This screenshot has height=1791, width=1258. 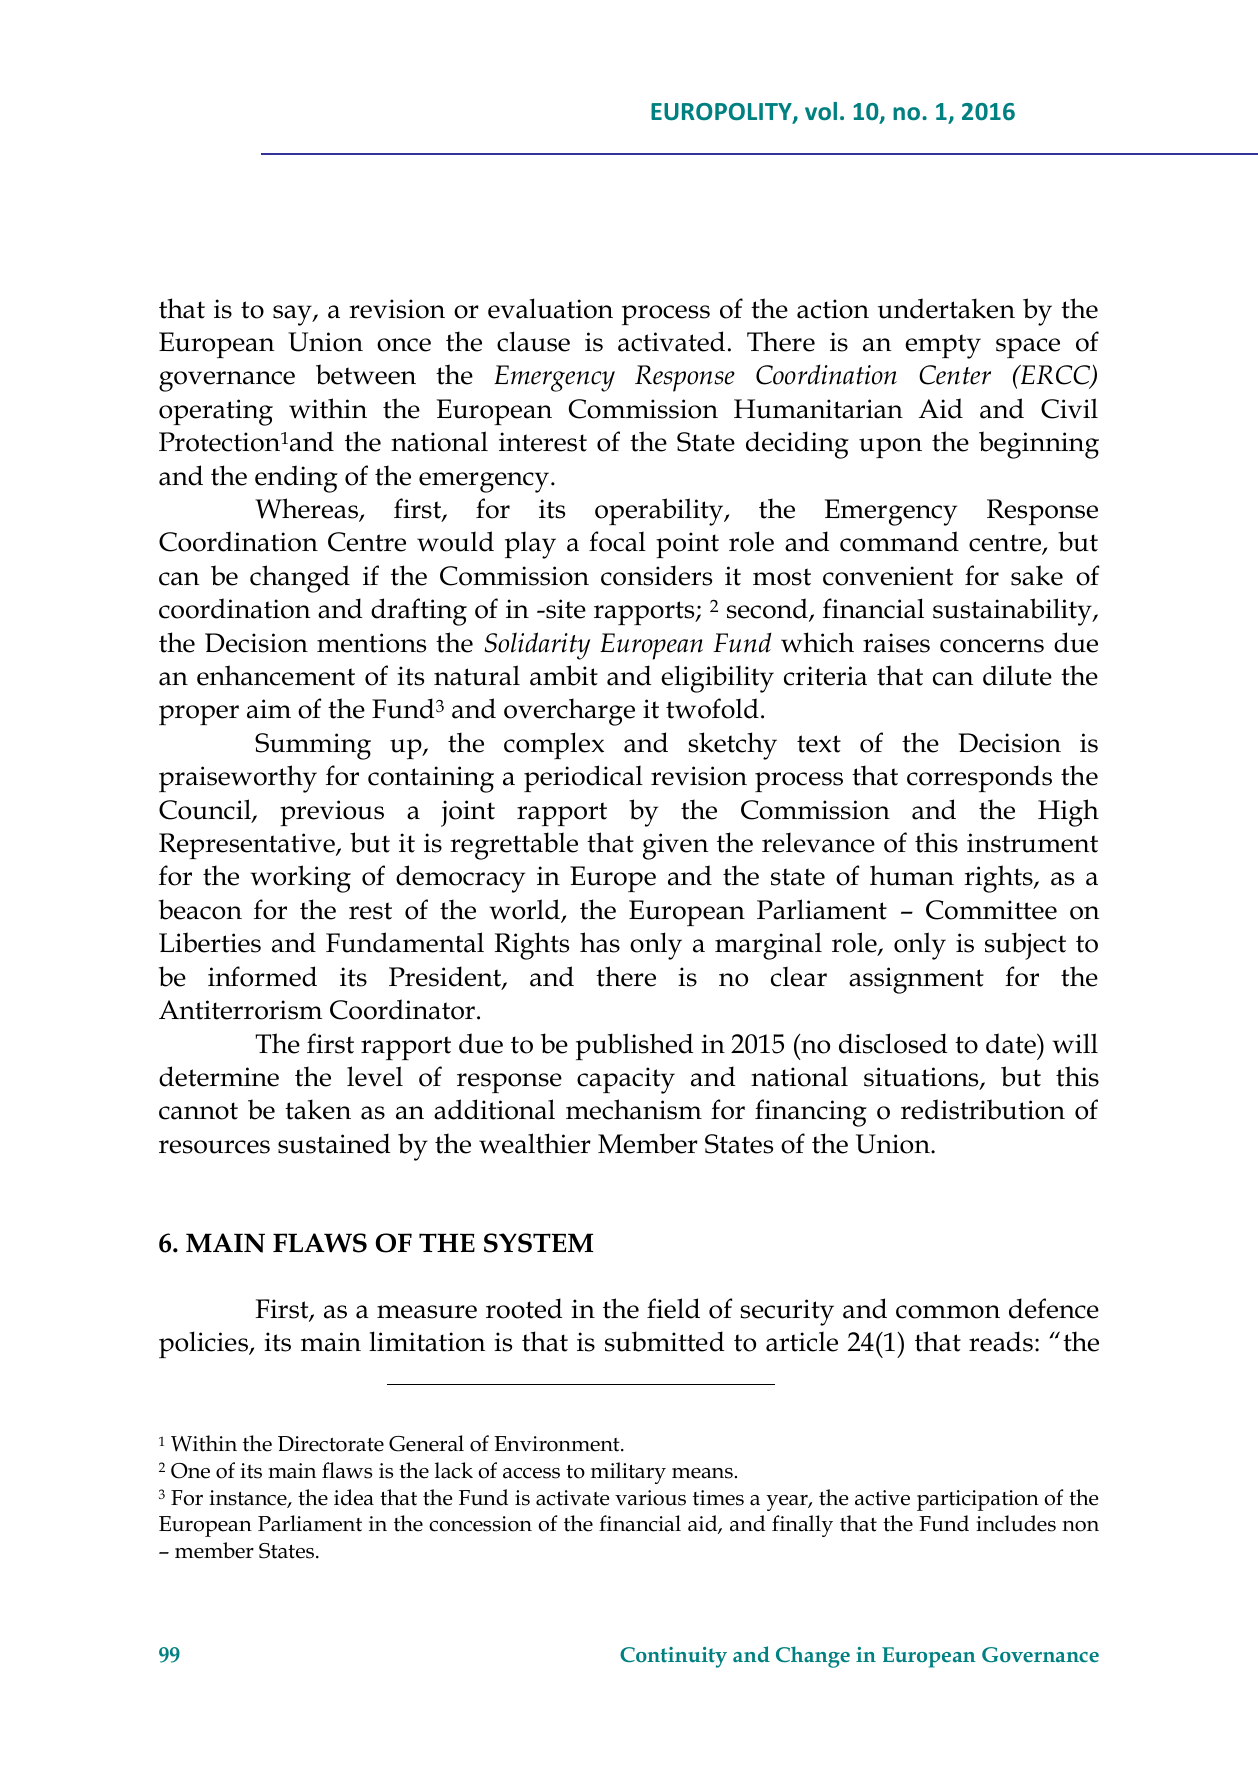 What do you see at coordinates (991, 910) in the screenshot?
I see `Committee` at bounding box center [991, 910].
